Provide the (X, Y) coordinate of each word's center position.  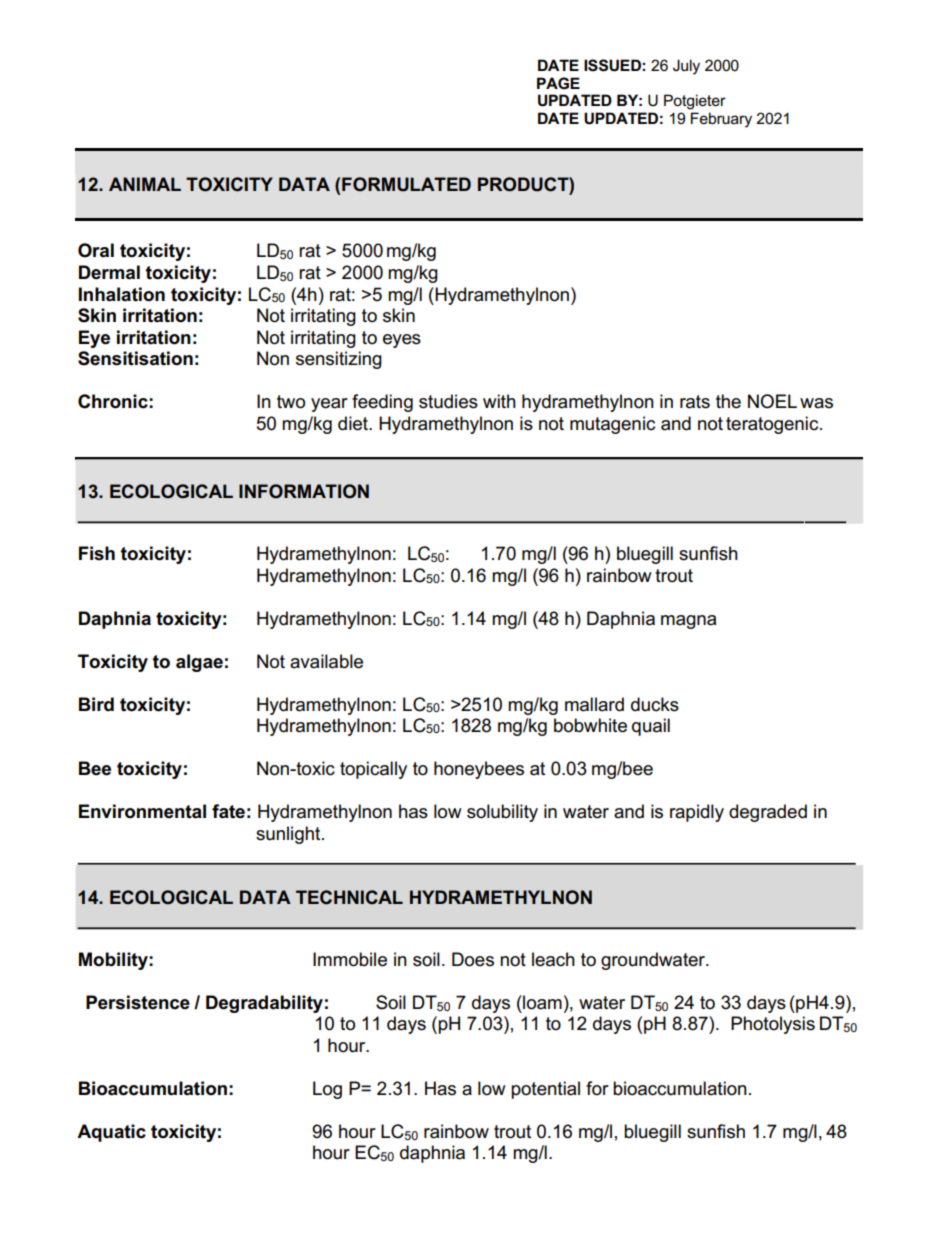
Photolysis (773, 1025)
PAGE (558, 83)
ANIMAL (145, 184)
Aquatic (111, 1133)
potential (545, 1090)
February (721, 120)
